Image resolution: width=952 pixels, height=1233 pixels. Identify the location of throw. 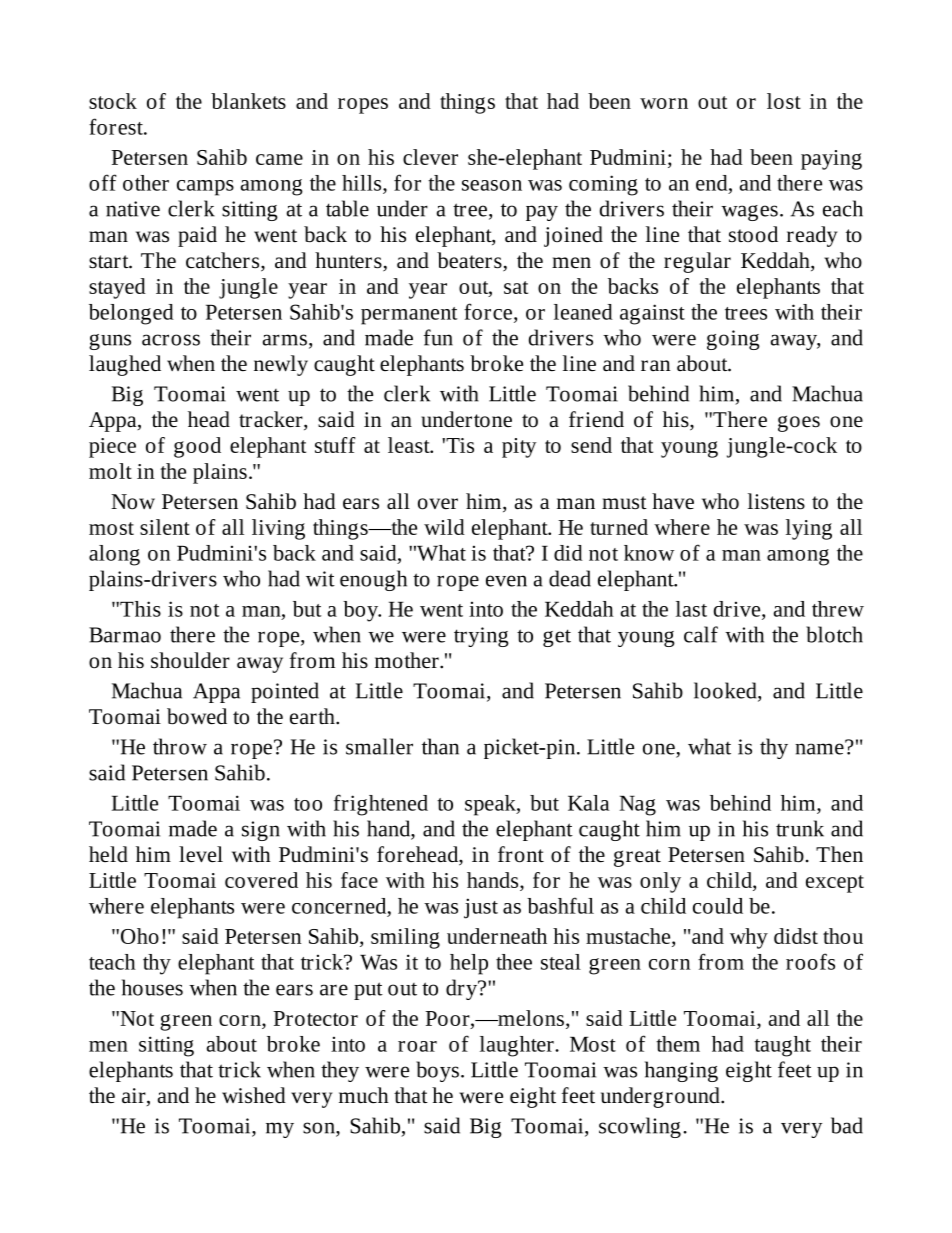
(180, 746).
